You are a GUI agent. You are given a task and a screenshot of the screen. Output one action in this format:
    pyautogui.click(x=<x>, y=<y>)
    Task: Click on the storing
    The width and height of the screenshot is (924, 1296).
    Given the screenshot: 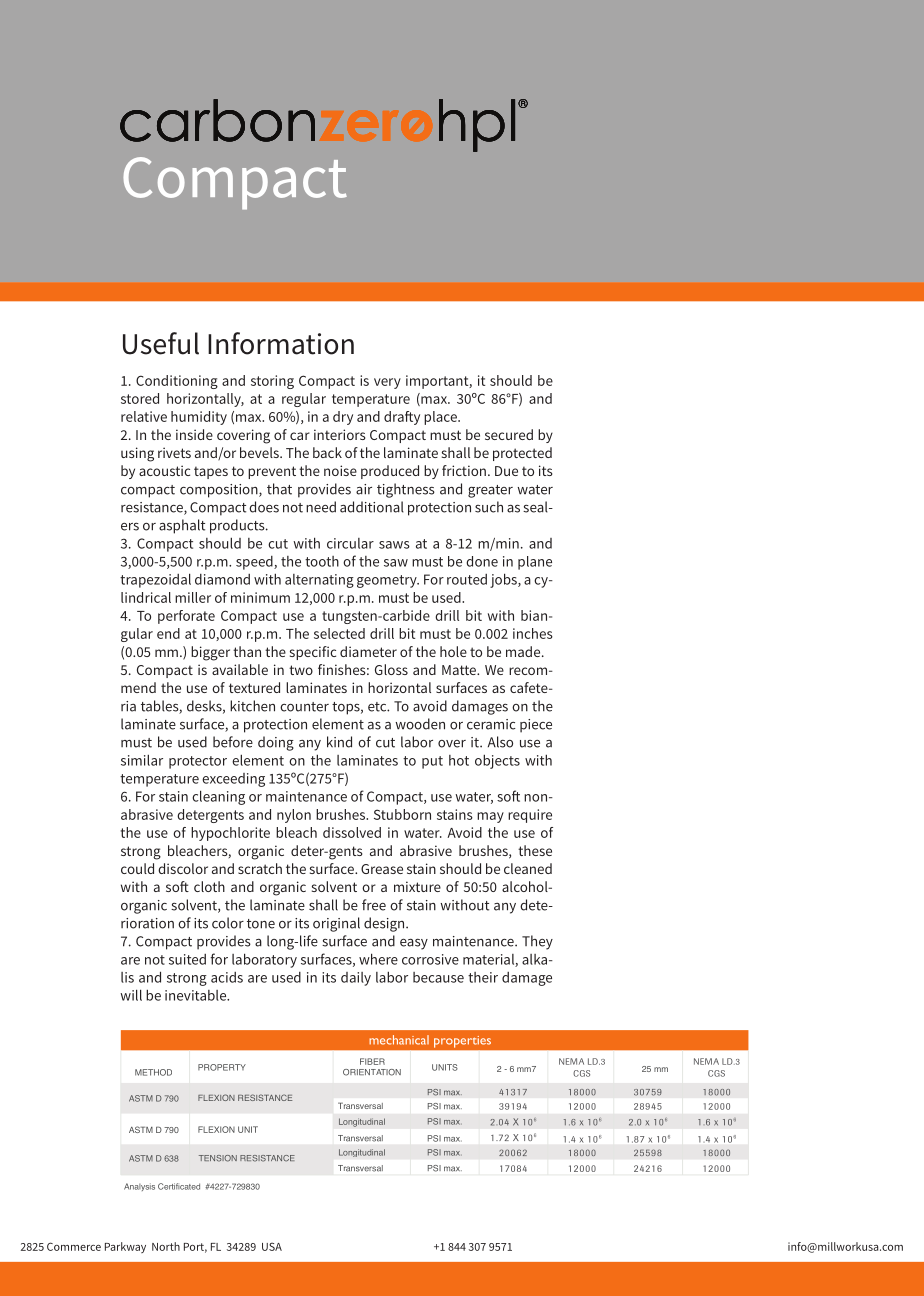 What is the action you would take?
    pyautogui.click(x=272, y=382)
